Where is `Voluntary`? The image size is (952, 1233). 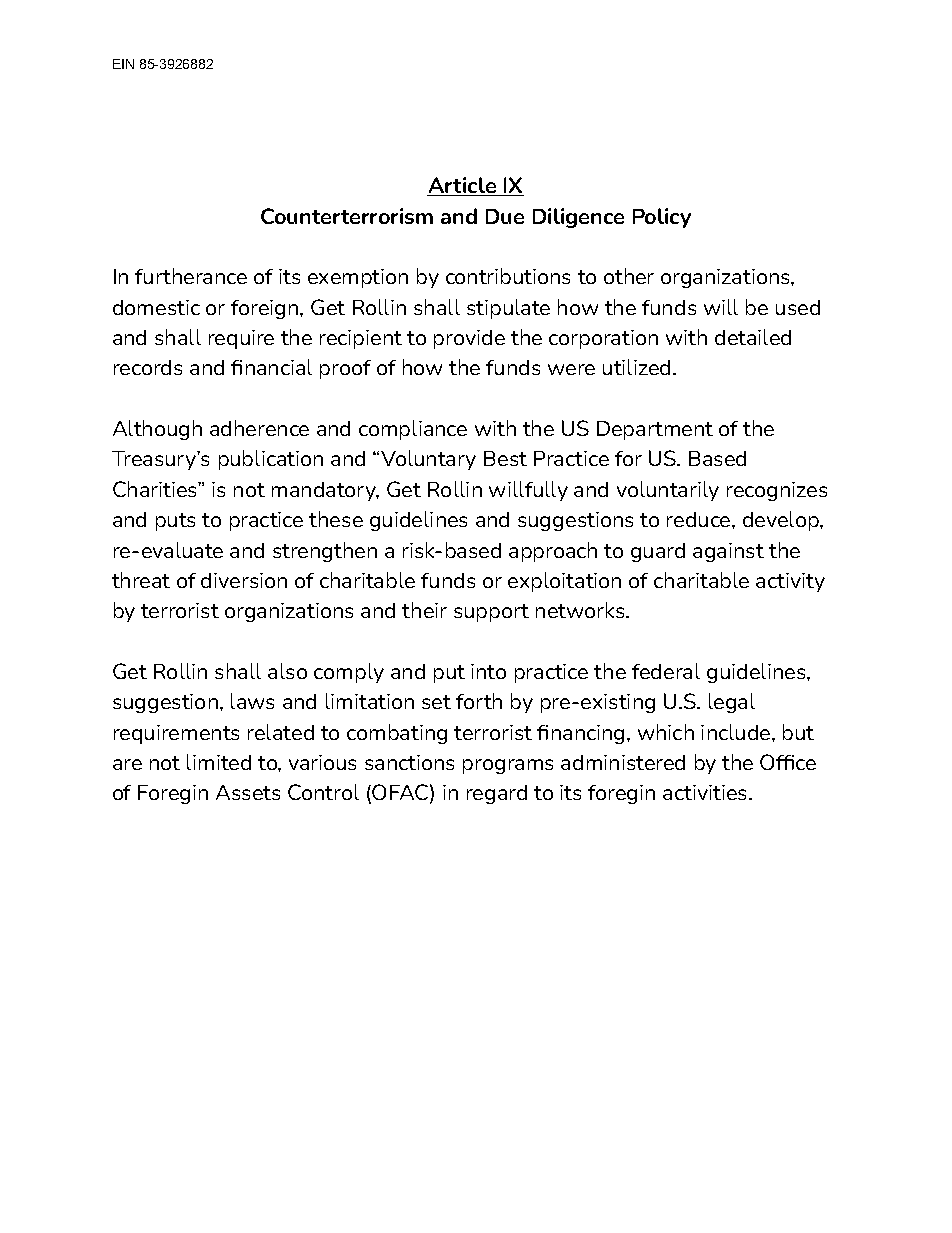
Voluntary is located at coordinates (428, 460).
